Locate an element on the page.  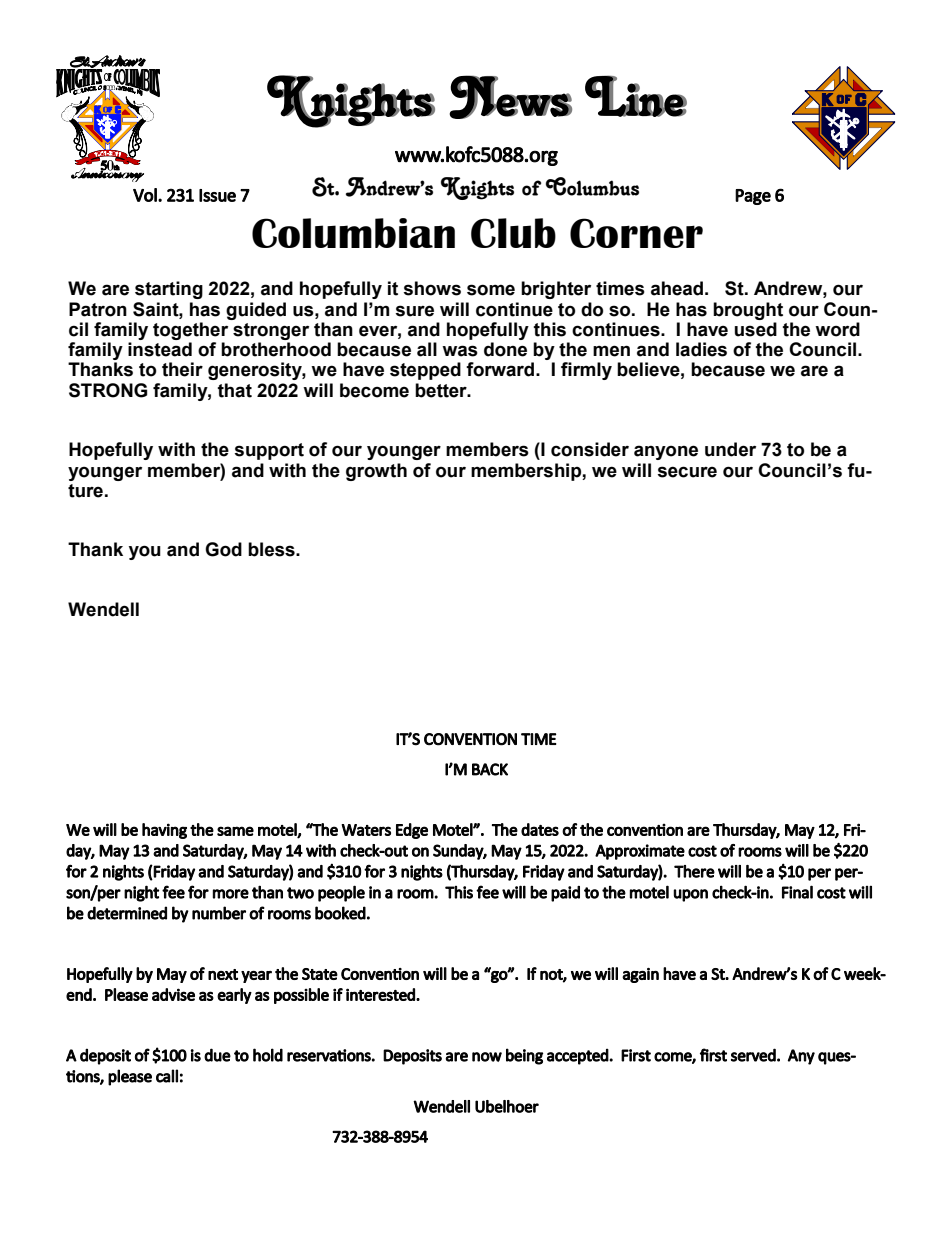
BACK is located at coordinates (490, 769).
